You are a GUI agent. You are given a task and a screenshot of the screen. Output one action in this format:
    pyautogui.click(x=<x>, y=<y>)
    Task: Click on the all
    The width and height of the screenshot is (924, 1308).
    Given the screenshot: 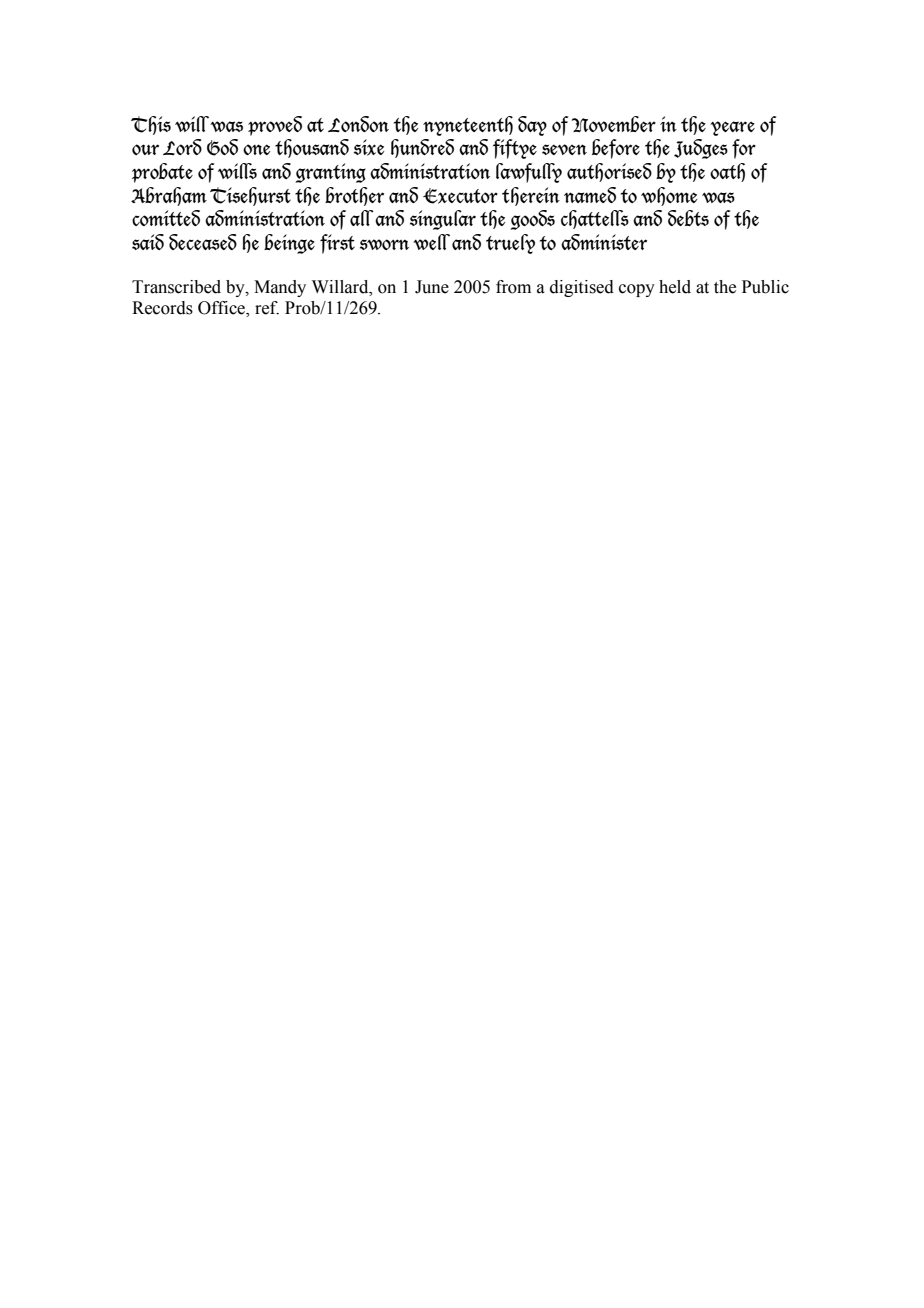 What is the action you would take?
    pyautogui.click(x=362, y=218)
